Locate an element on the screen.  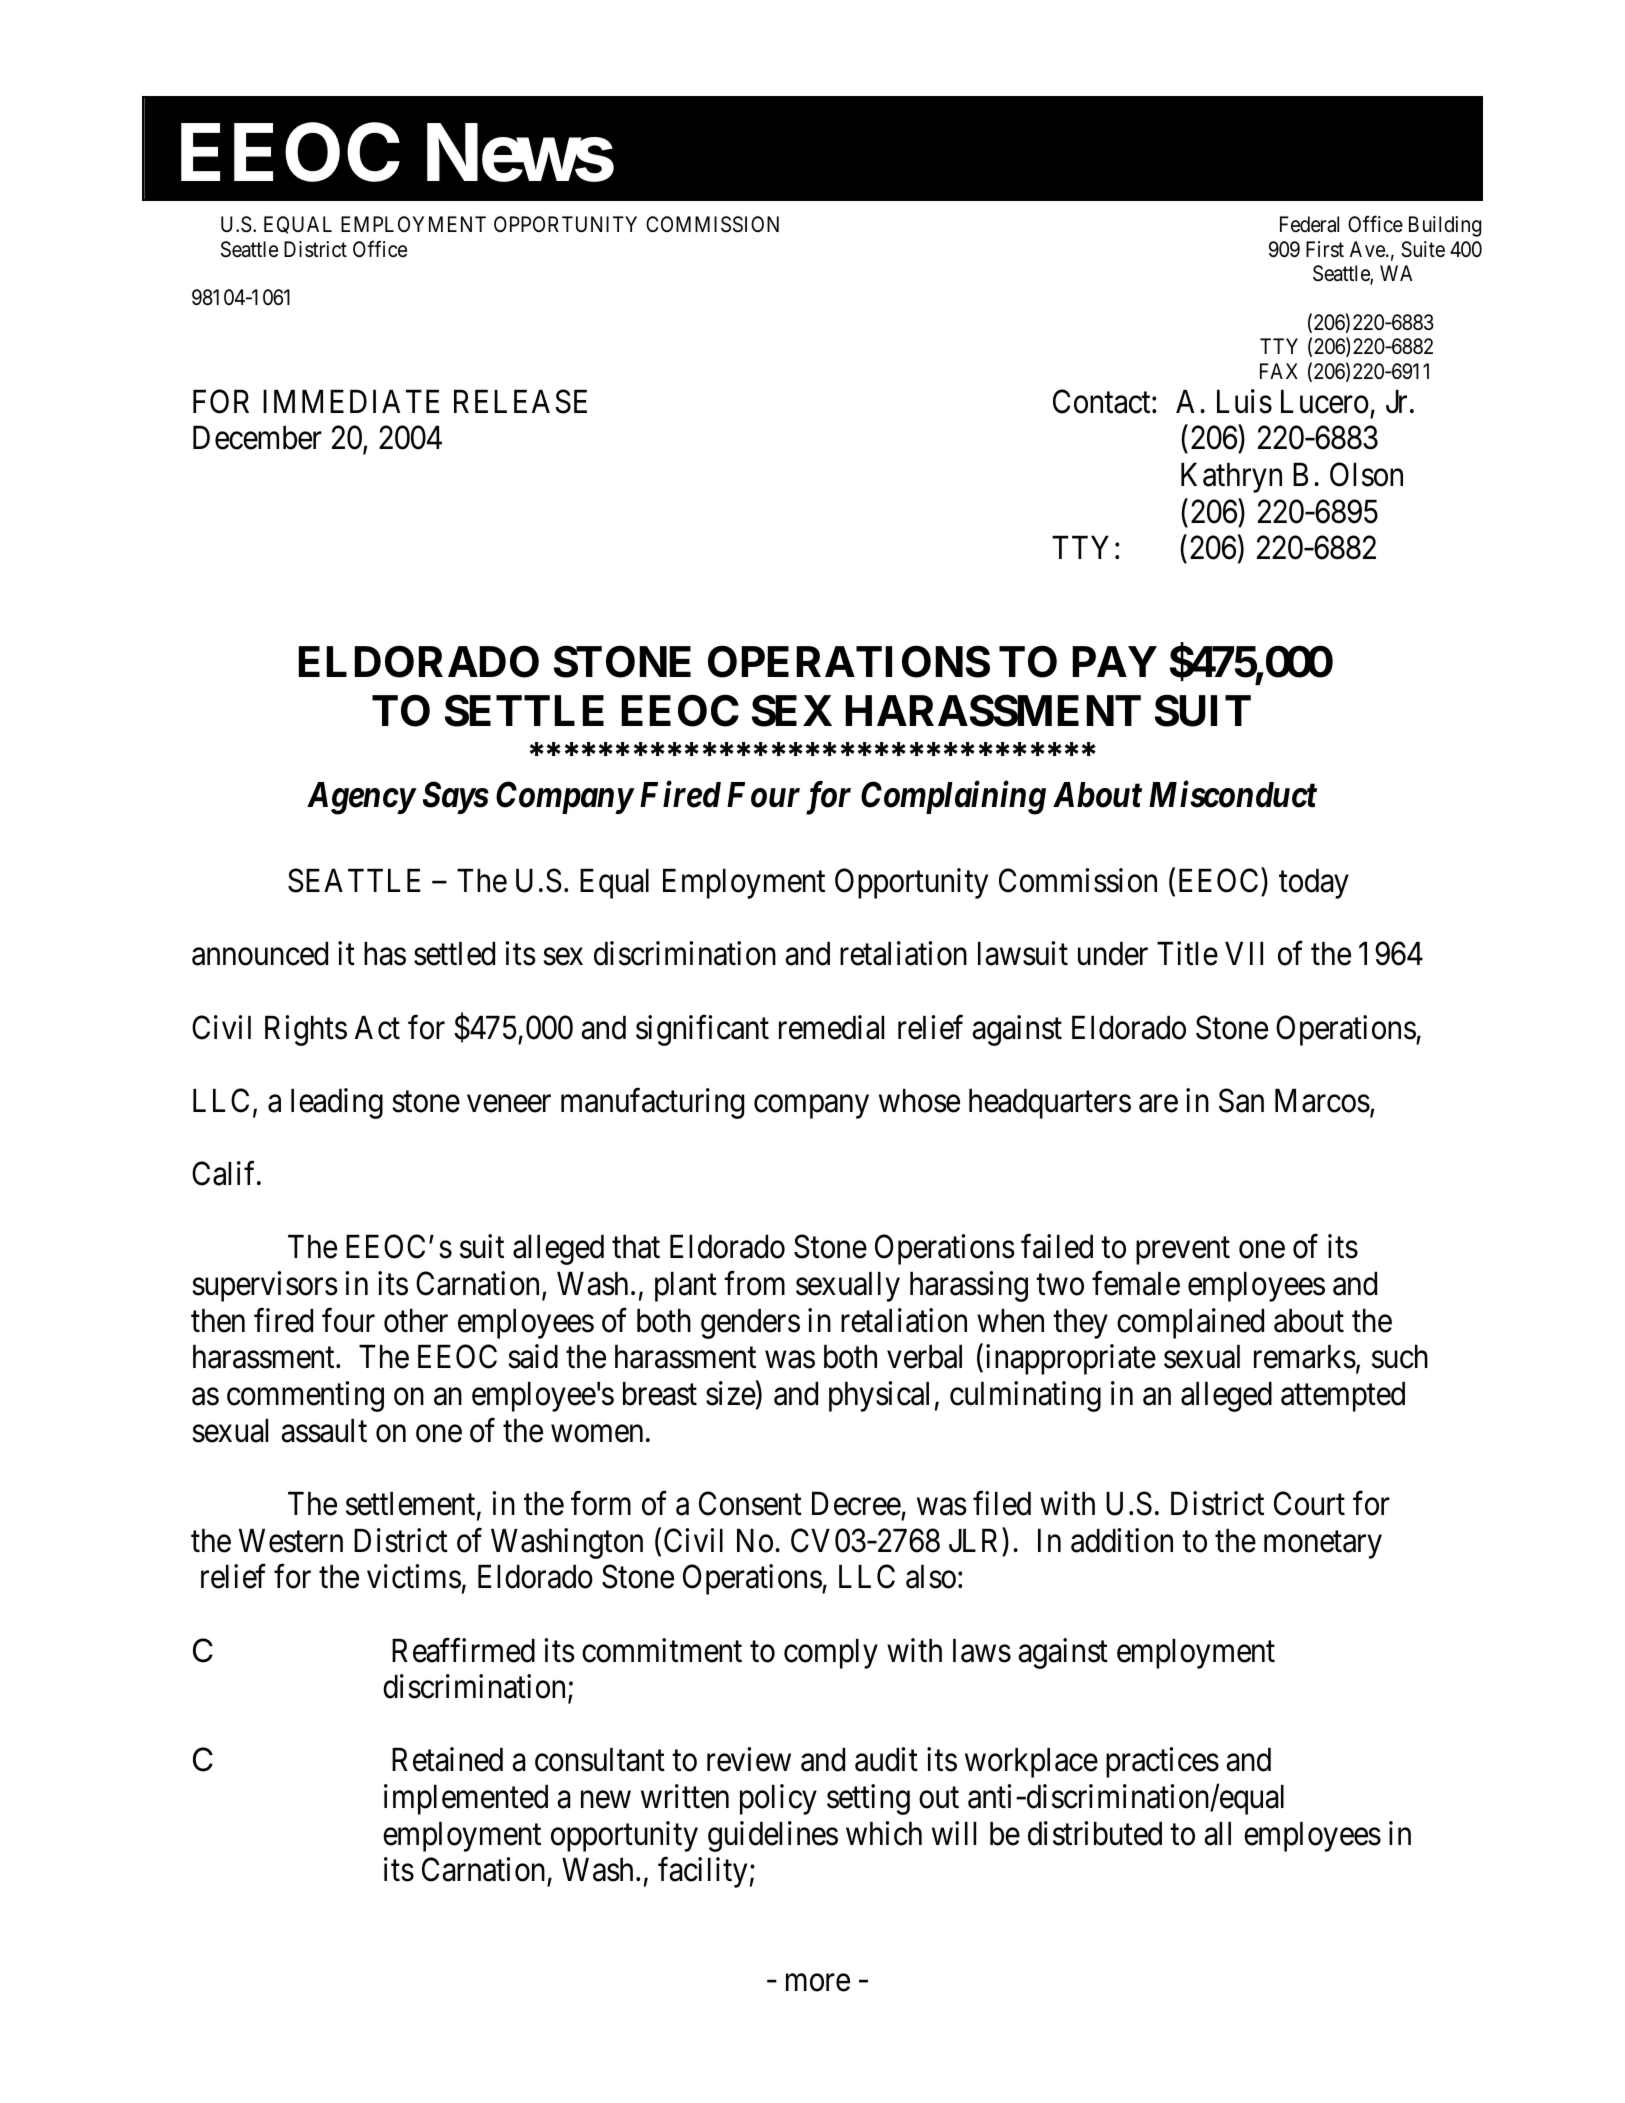
implemented is located at coordinates (466, 1799).
